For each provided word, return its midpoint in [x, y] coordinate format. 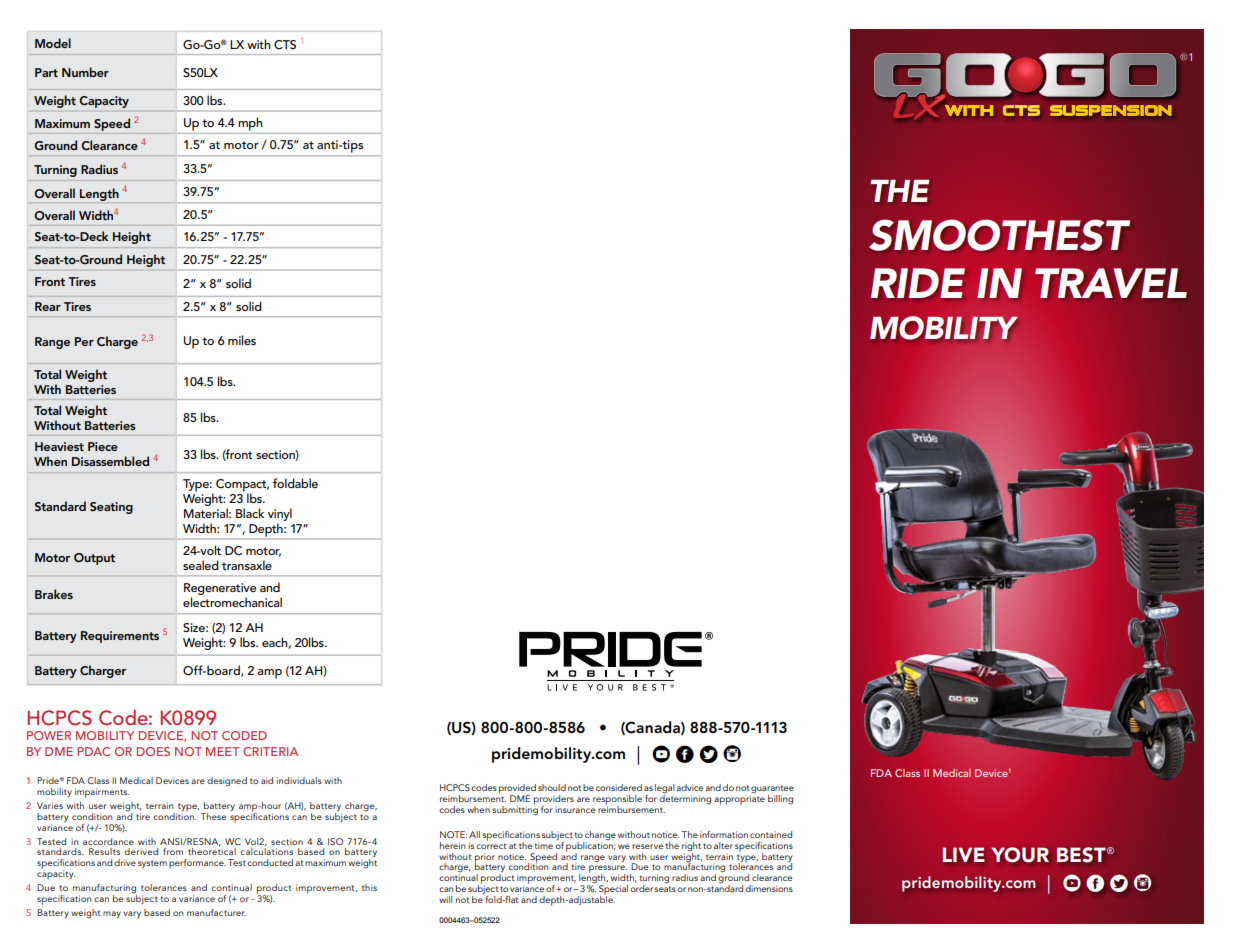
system [152, 864]
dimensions [769, 888]
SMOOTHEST [999, 235]
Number [85, 72]
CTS [285, 45]
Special [613, 891]
